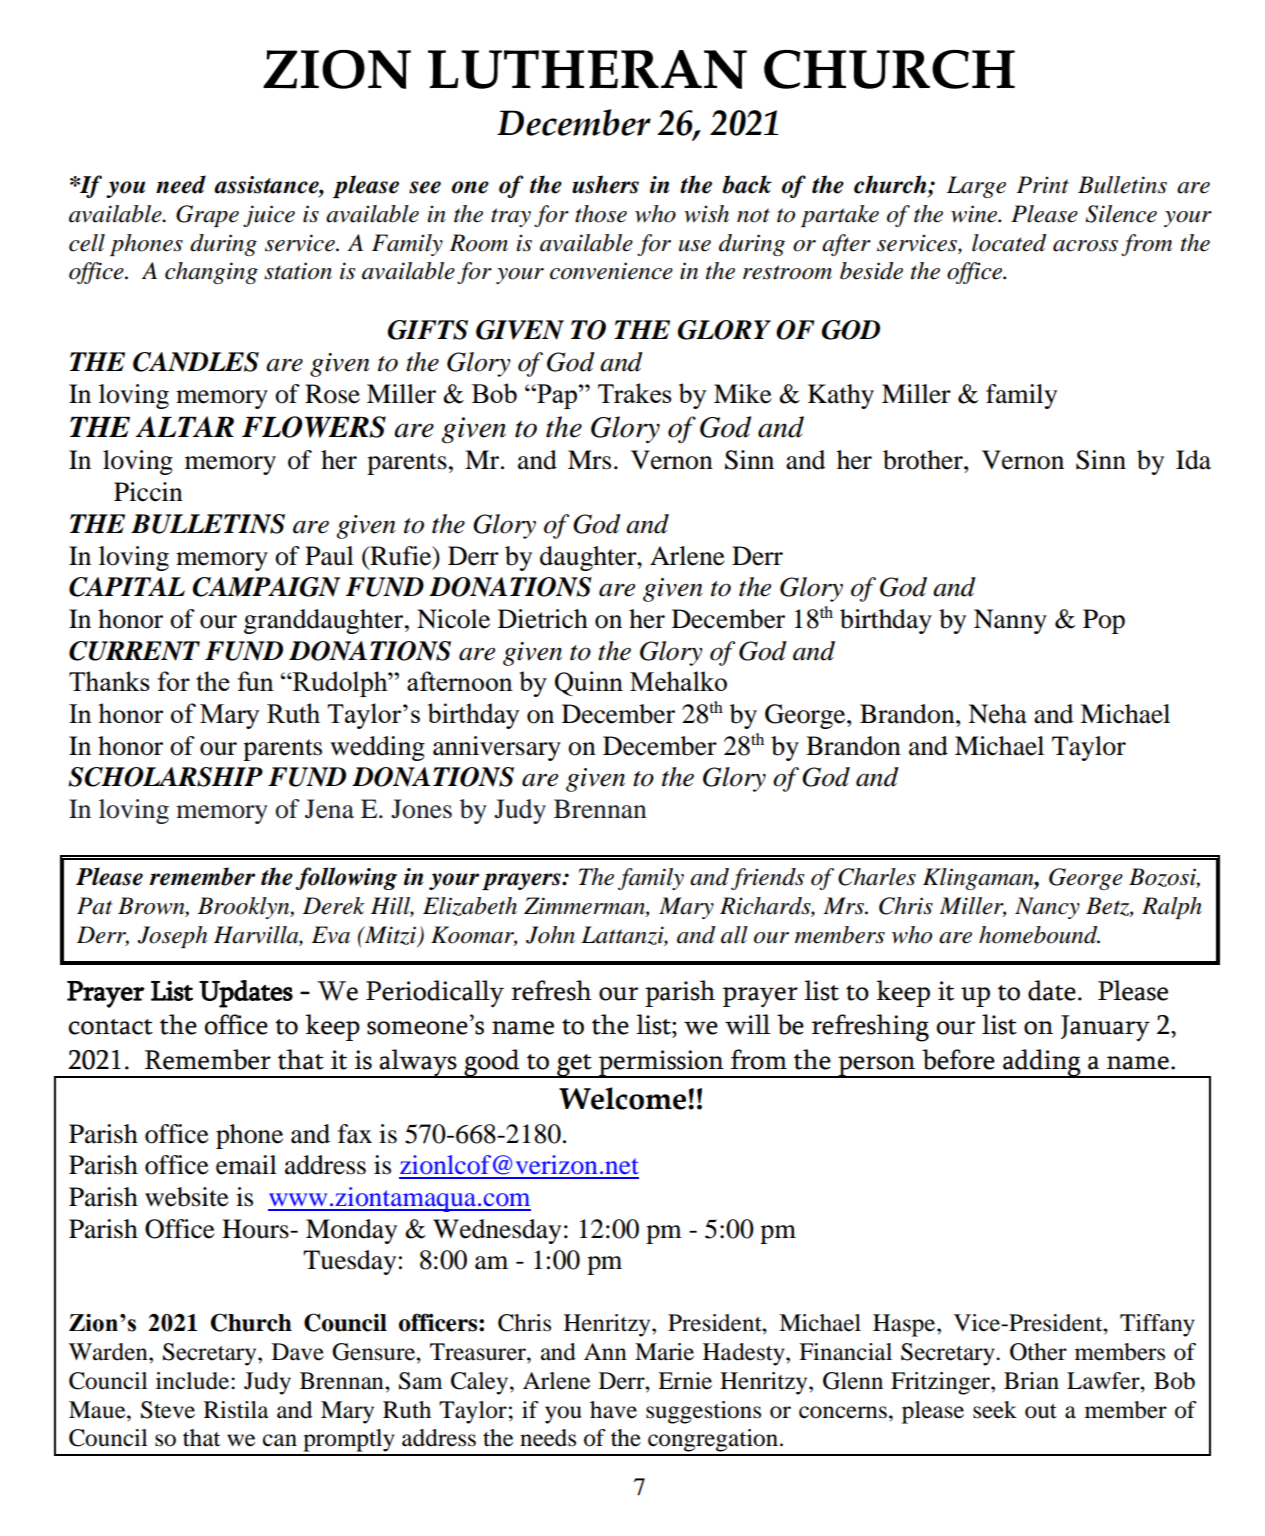  What do you see at coordinates (664, 1352) in the screenshot?
I see `Marie` at bounding box center [664, 1352].
